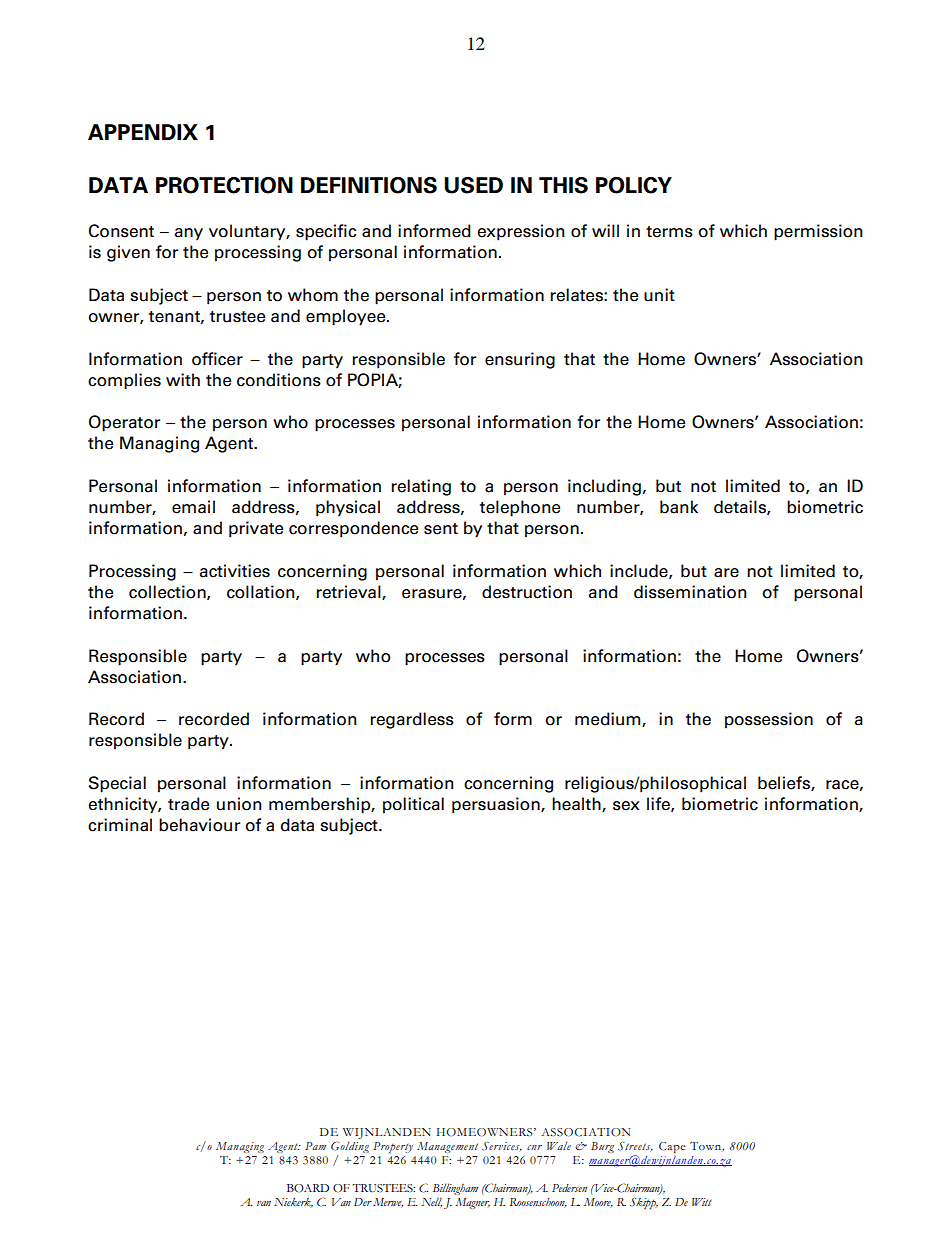 Image resolution: width=952 pixels, height=1233 pixels. What do you see at coordinates (520, 360) in the document?
I see `ensuring` at bounding box center [520, 360].
